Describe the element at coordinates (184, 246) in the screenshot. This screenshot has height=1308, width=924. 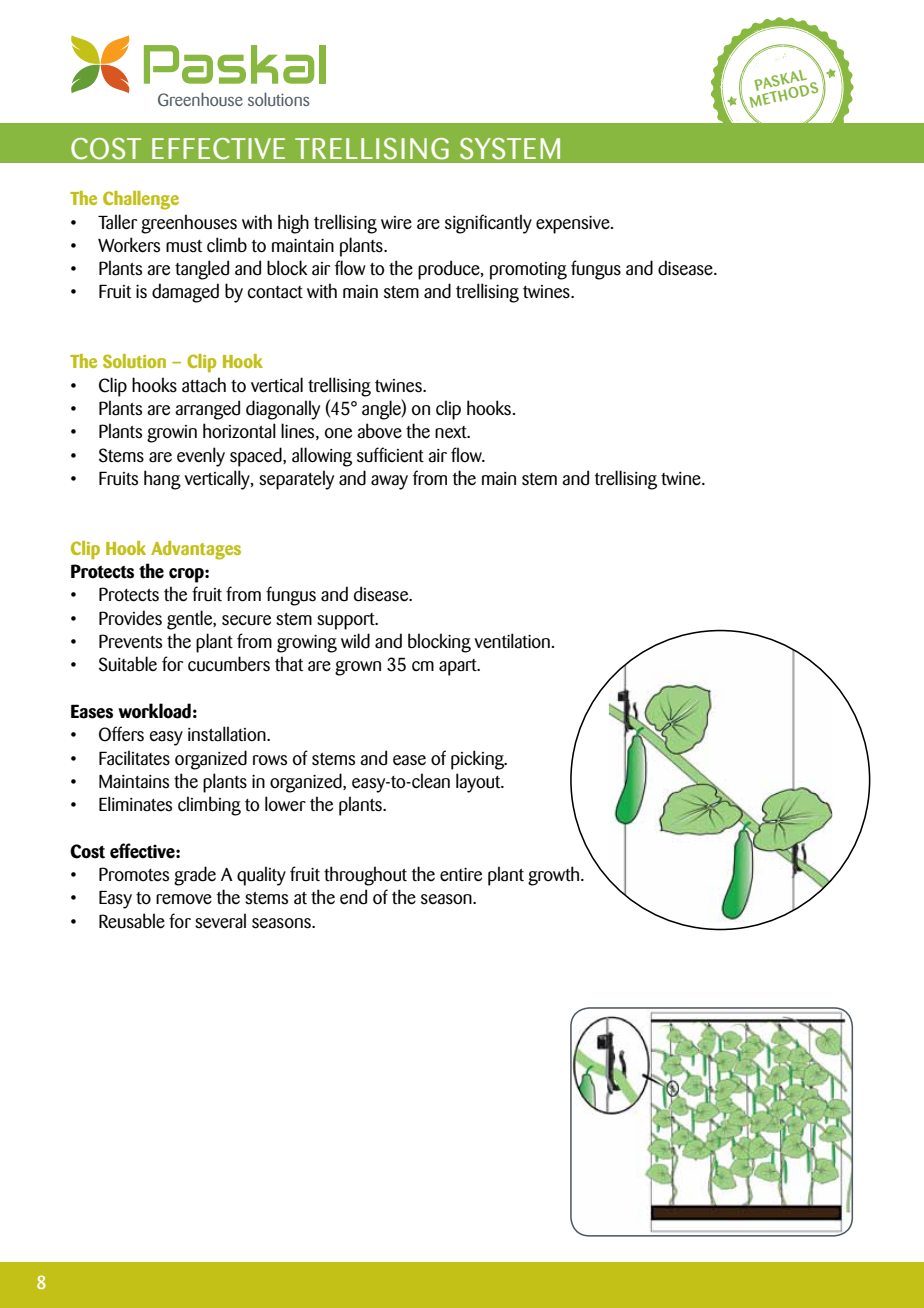
I see `must` at that location.
